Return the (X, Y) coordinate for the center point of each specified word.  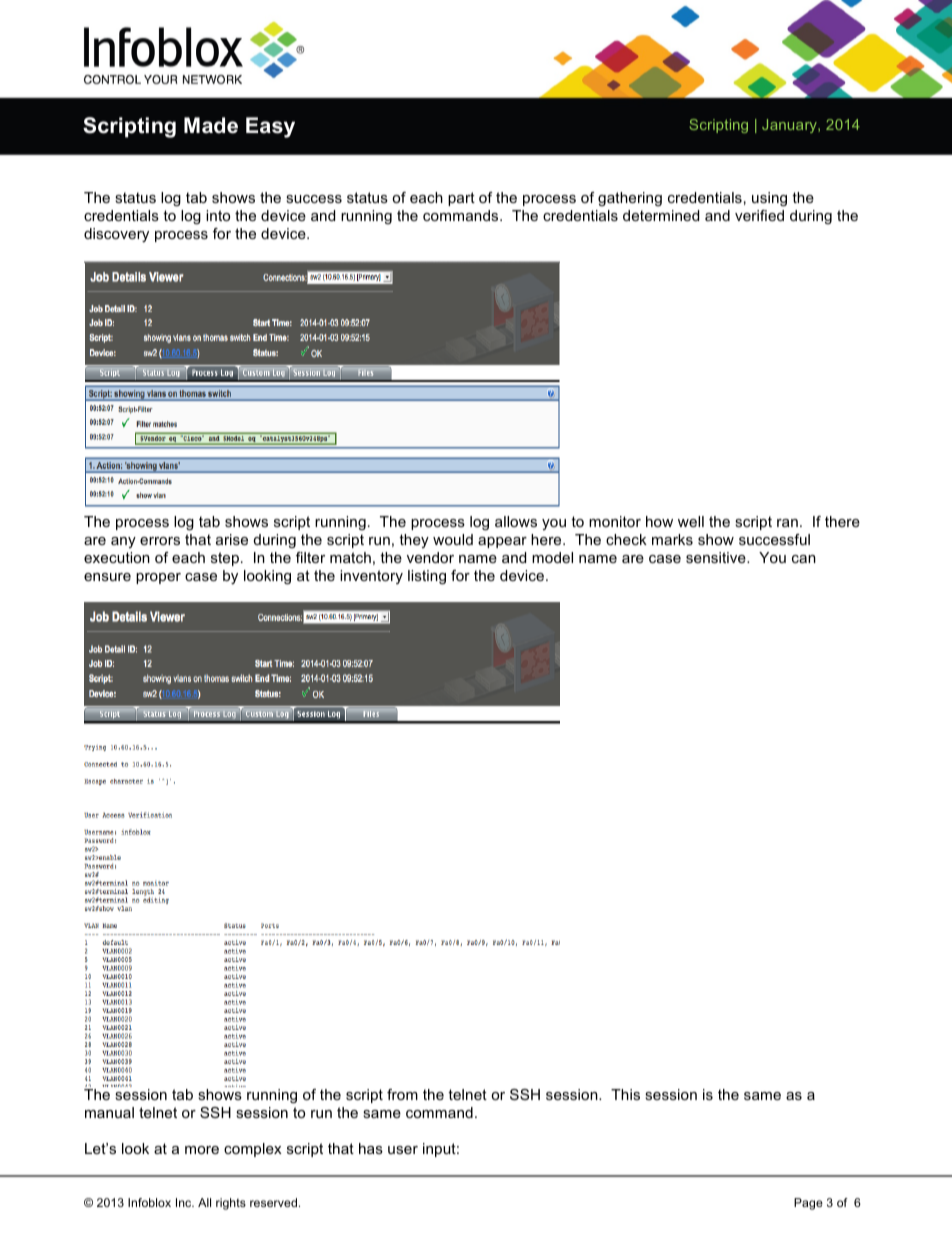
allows (516, 521)
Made (211, 125)
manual (109, 1112)
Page (808, 1204)
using (769, 199)
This (625, 1094)
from (402, 1094)
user (403, 1150)
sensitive (717, 557)
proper (158, 578)
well (691, 521)
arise (232, 539)
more (202, 1150)
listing (427, 577)
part (461, 199)
